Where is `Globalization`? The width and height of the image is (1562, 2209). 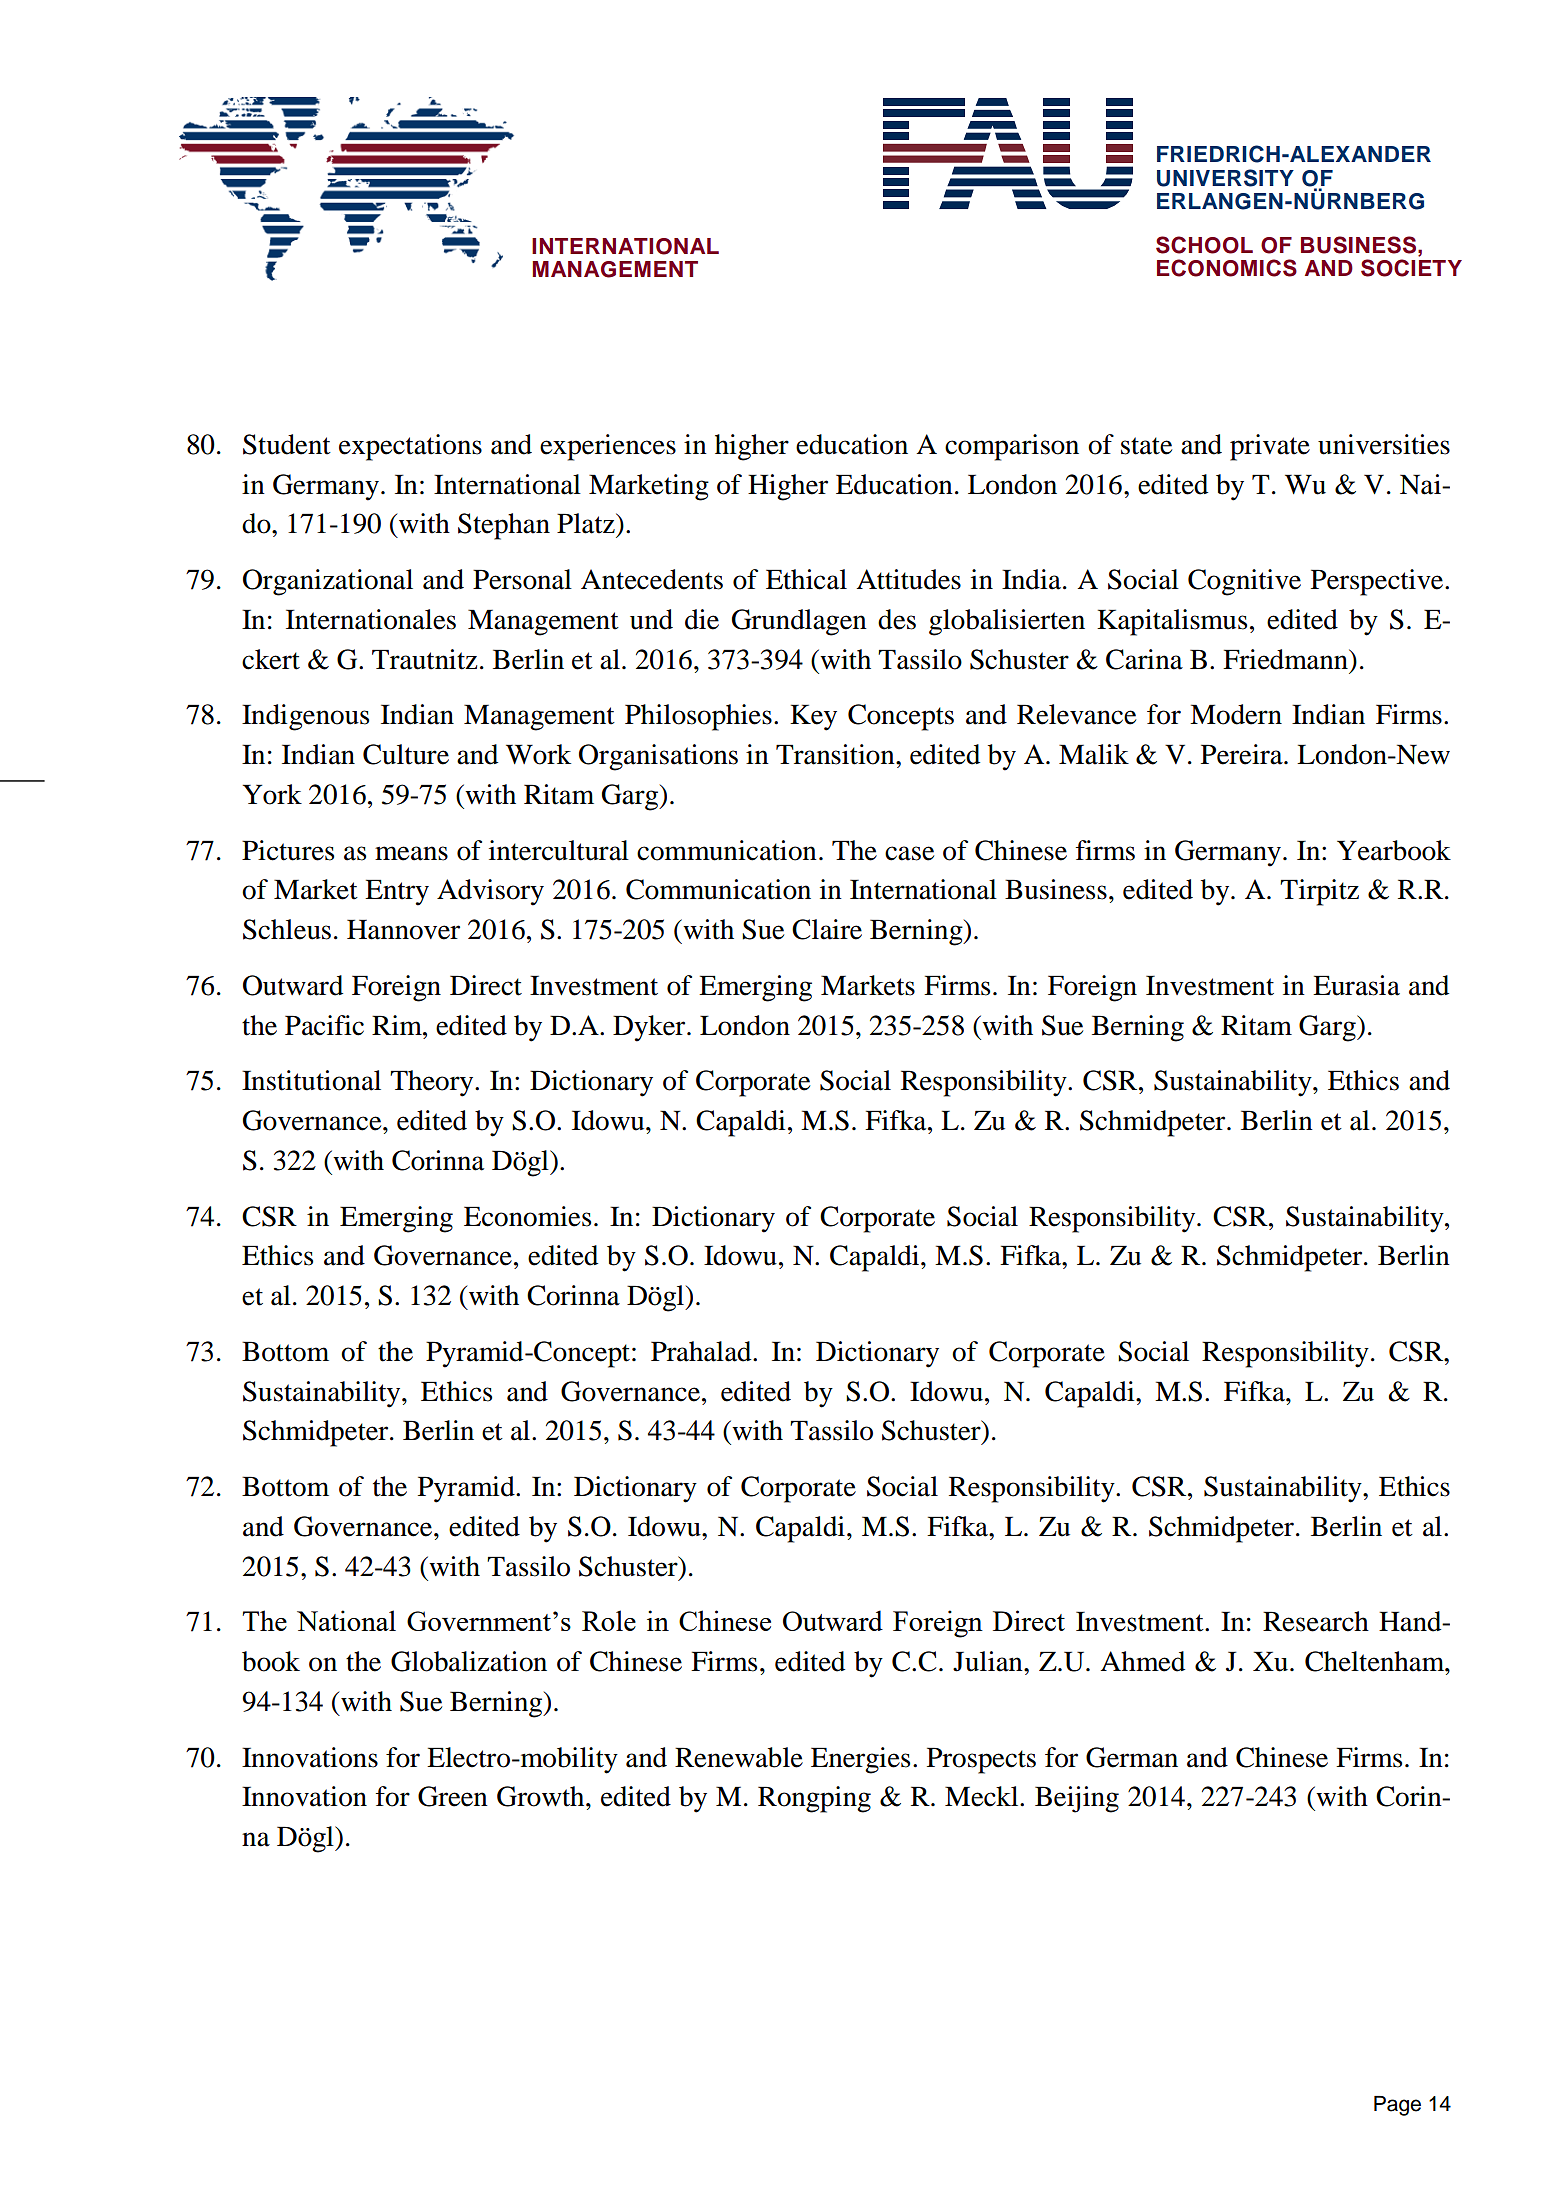
Globalization is located at coordinates (469, 1661).
